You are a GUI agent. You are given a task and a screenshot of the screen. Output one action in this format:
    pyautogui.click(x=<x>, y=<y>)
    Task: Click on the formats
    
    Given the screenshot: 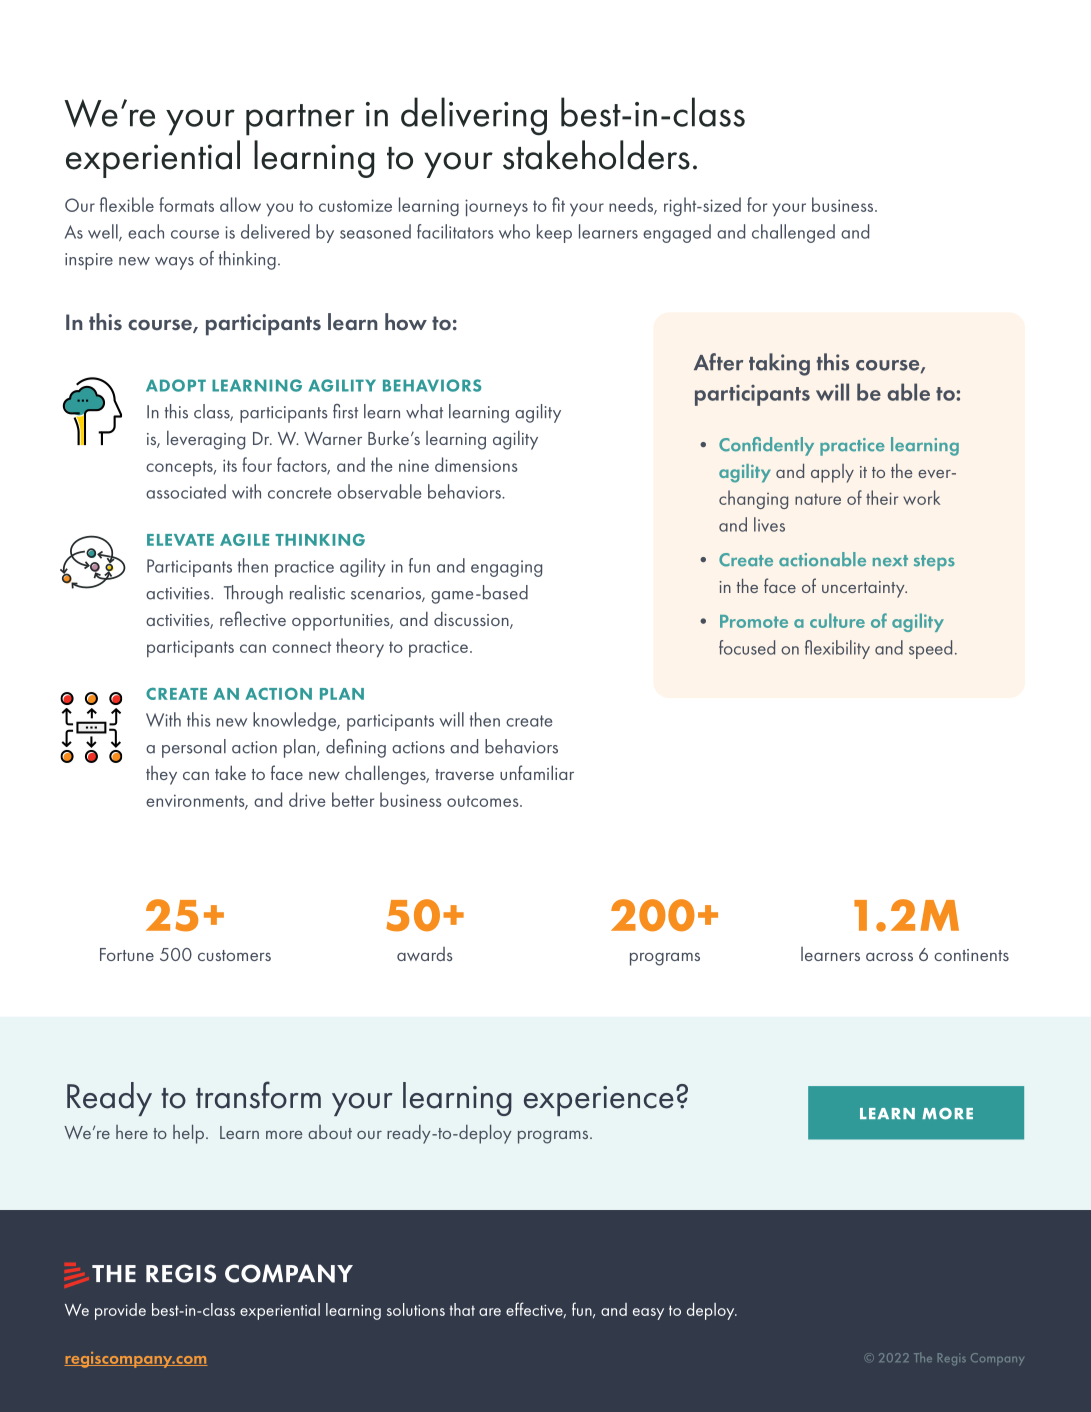 What is the action you would take?
    pyautogui.click(x=186, y=204)
